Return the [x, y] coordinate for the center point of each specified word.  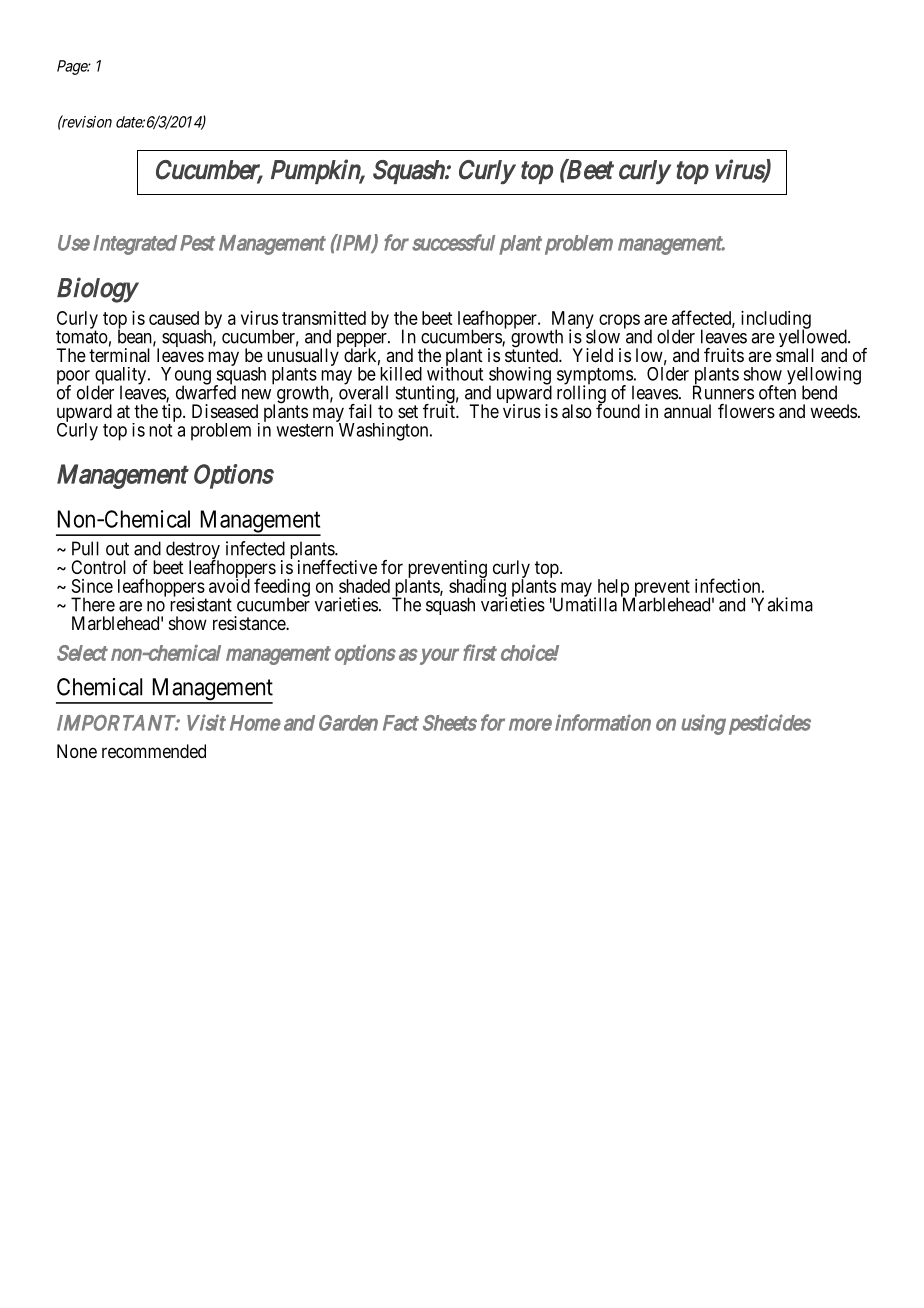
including [776, 321]
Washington [383, 431]
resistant [201, 604]
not [160, 430]
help [612, 589]
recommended [154, 751]
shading [478, 588]
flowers [746, 411]
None [77, 751]
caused [174, 318]
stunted [532, 354]
